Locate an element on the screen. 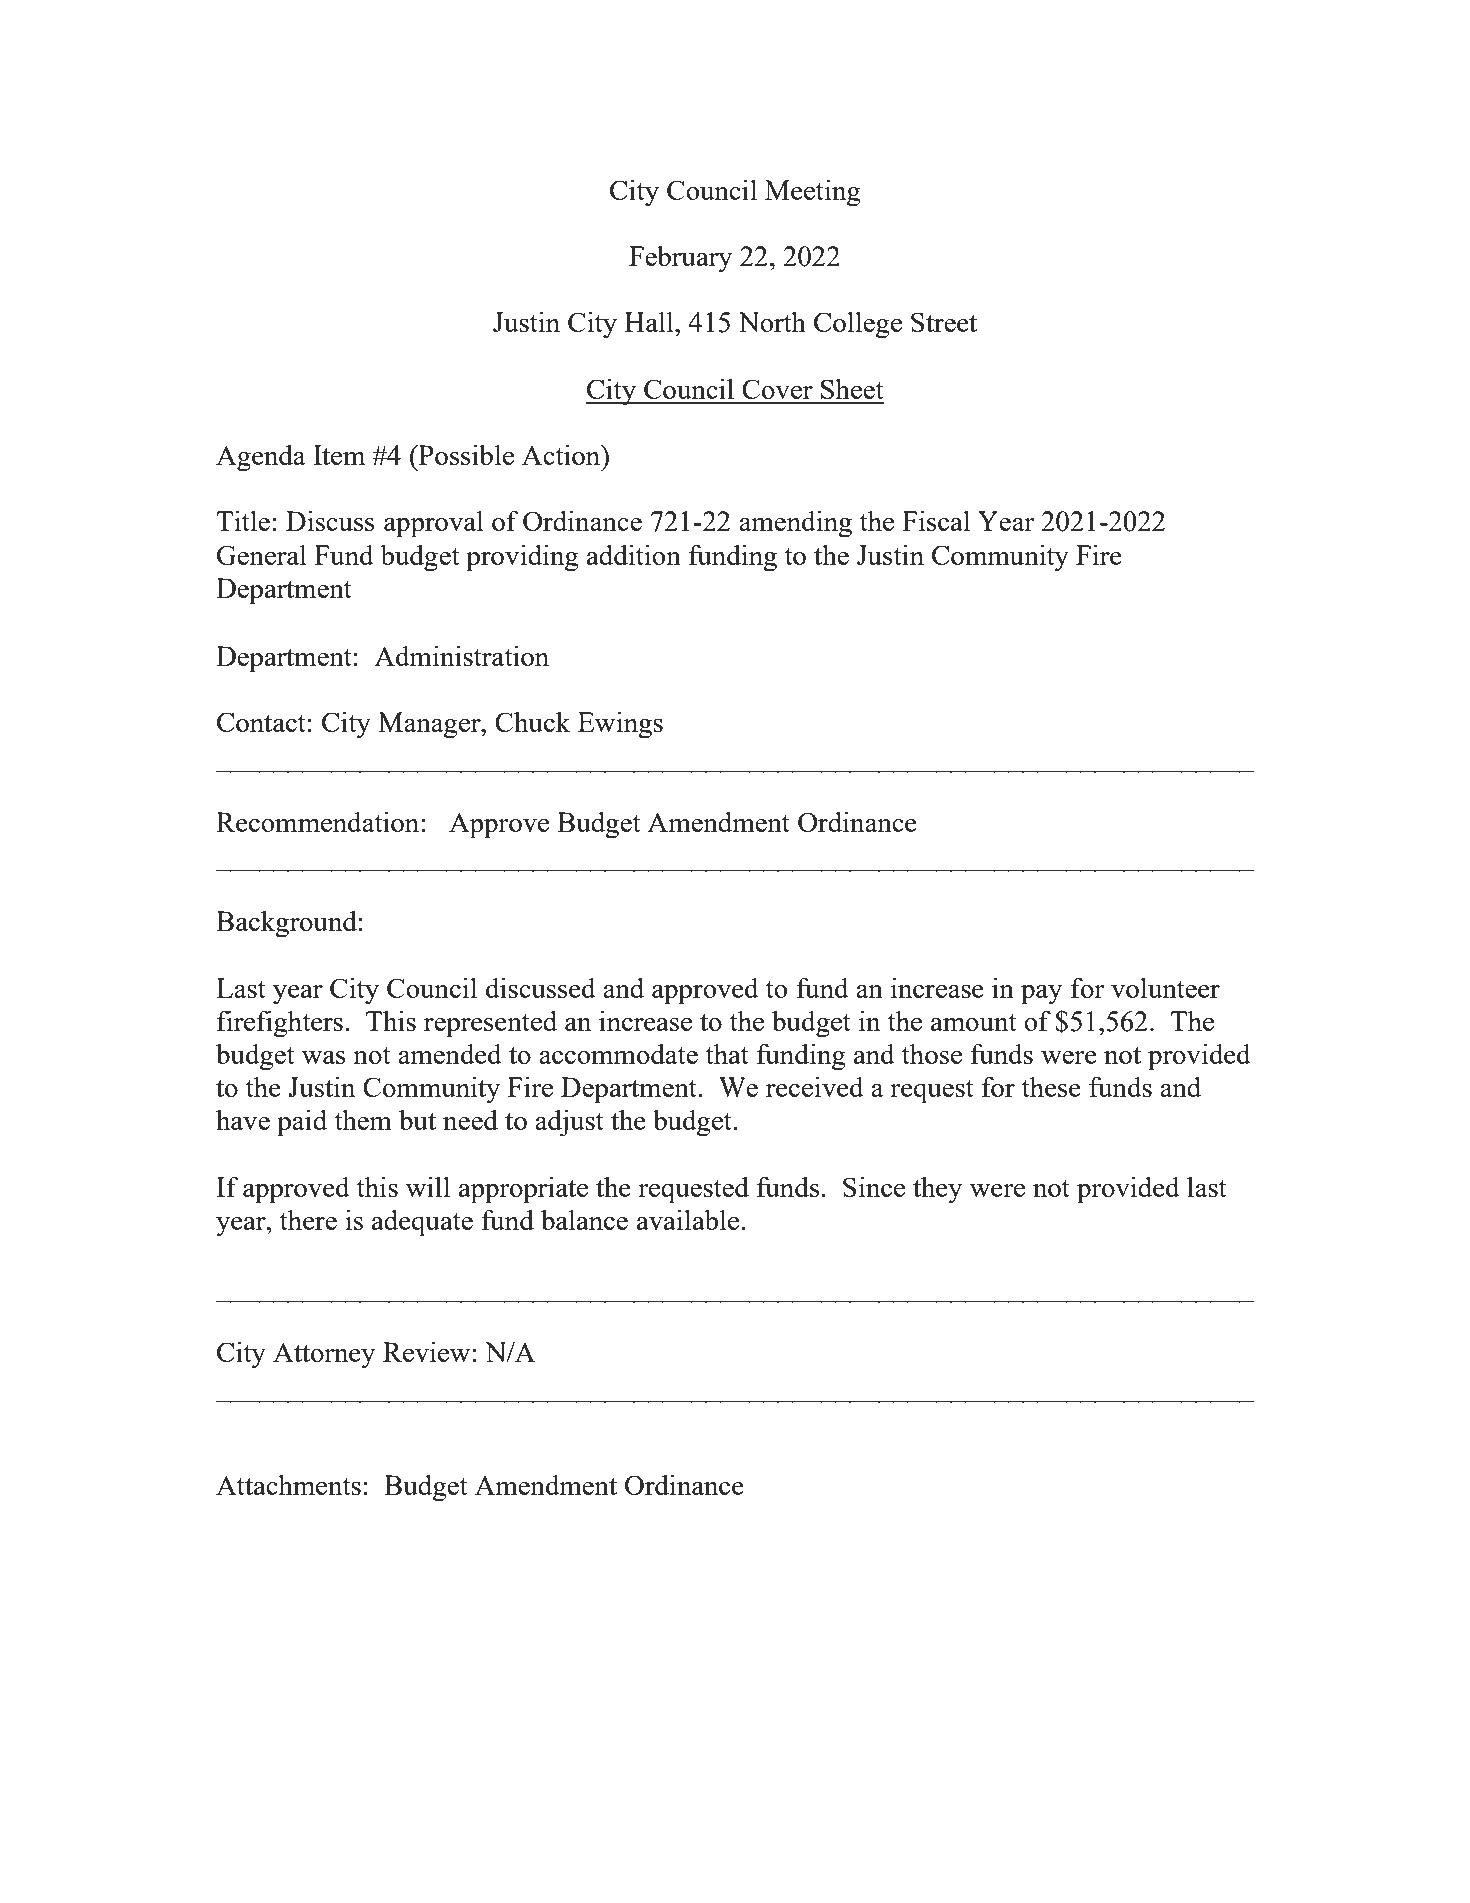 This screenshot has width=1470, height=1903. Administration is located at coordinates (461, 655).
